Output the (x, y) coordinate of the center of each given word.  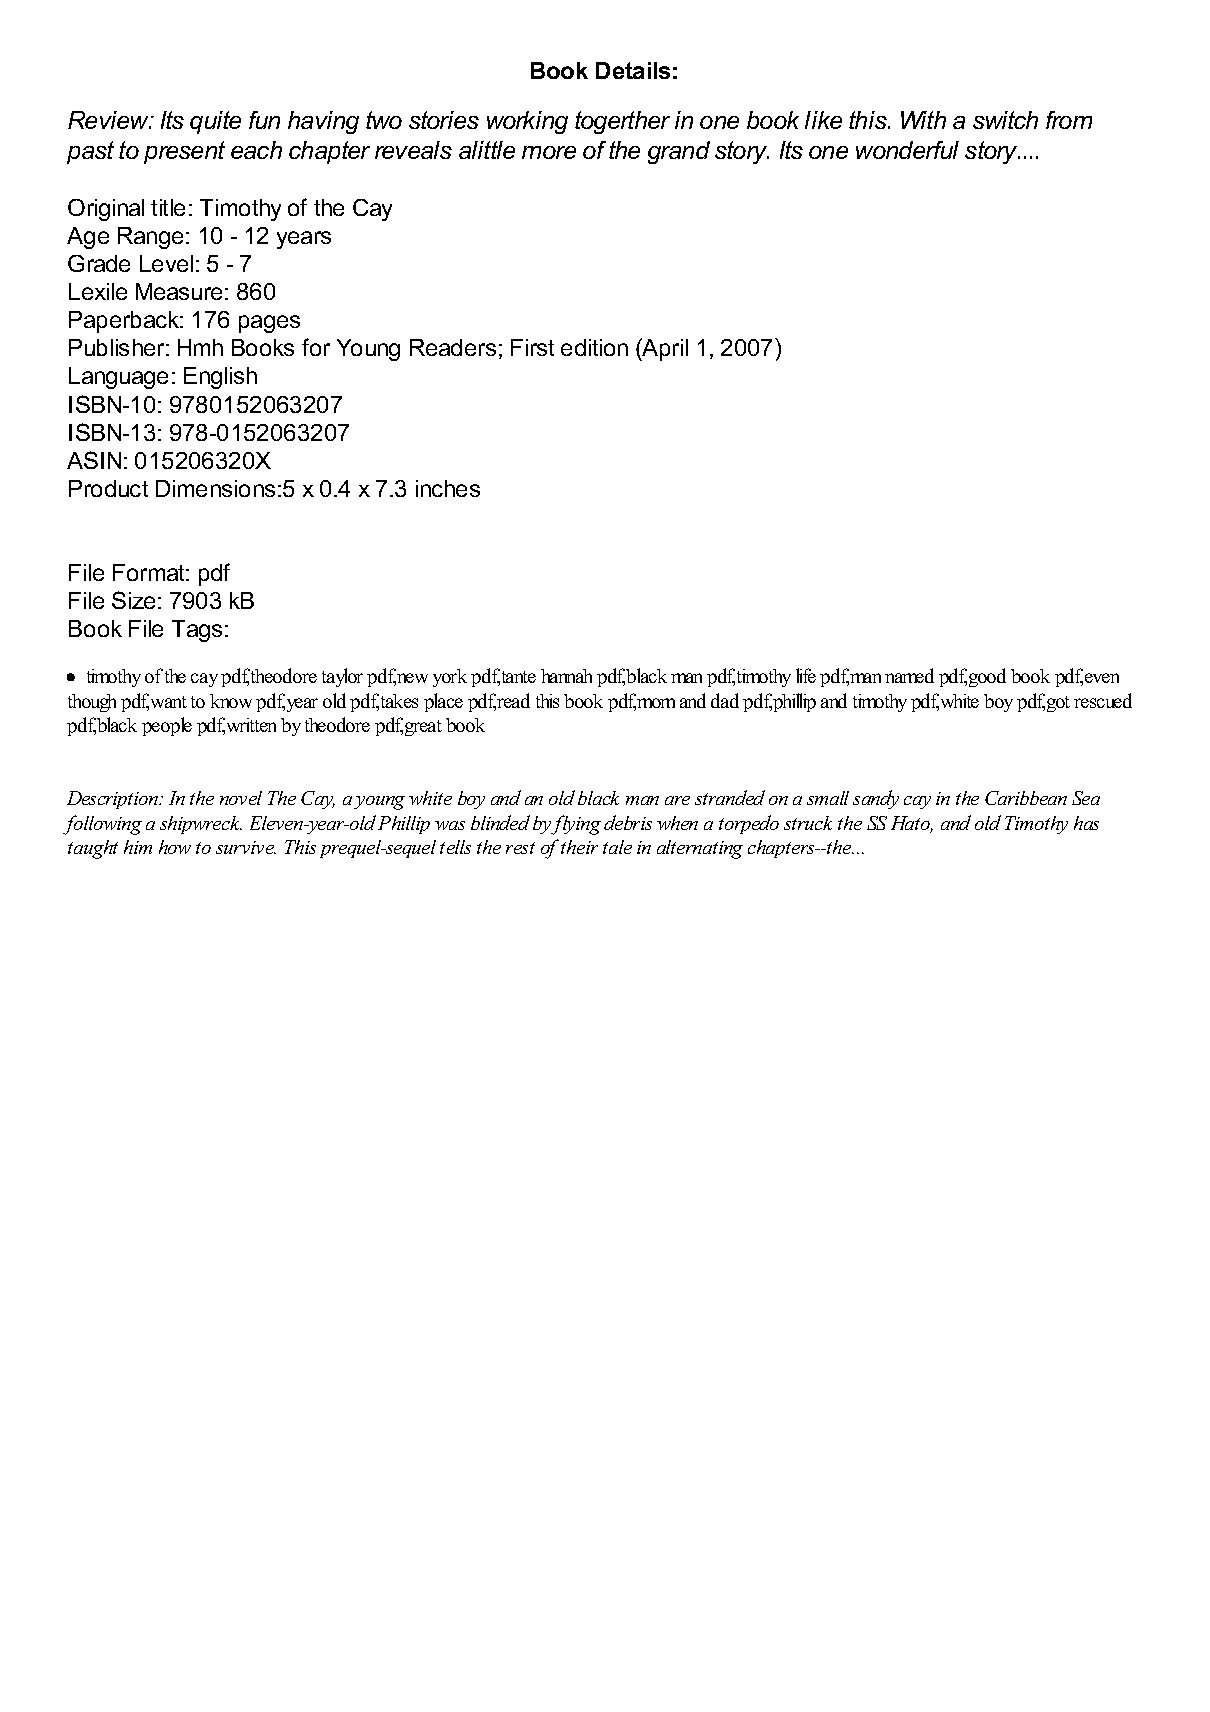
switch (1005, 120)
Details (633, 70)
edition (594, 347)
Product (108, 488)
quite (215, 122)
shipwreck (201, 825)
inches (448, 488)
